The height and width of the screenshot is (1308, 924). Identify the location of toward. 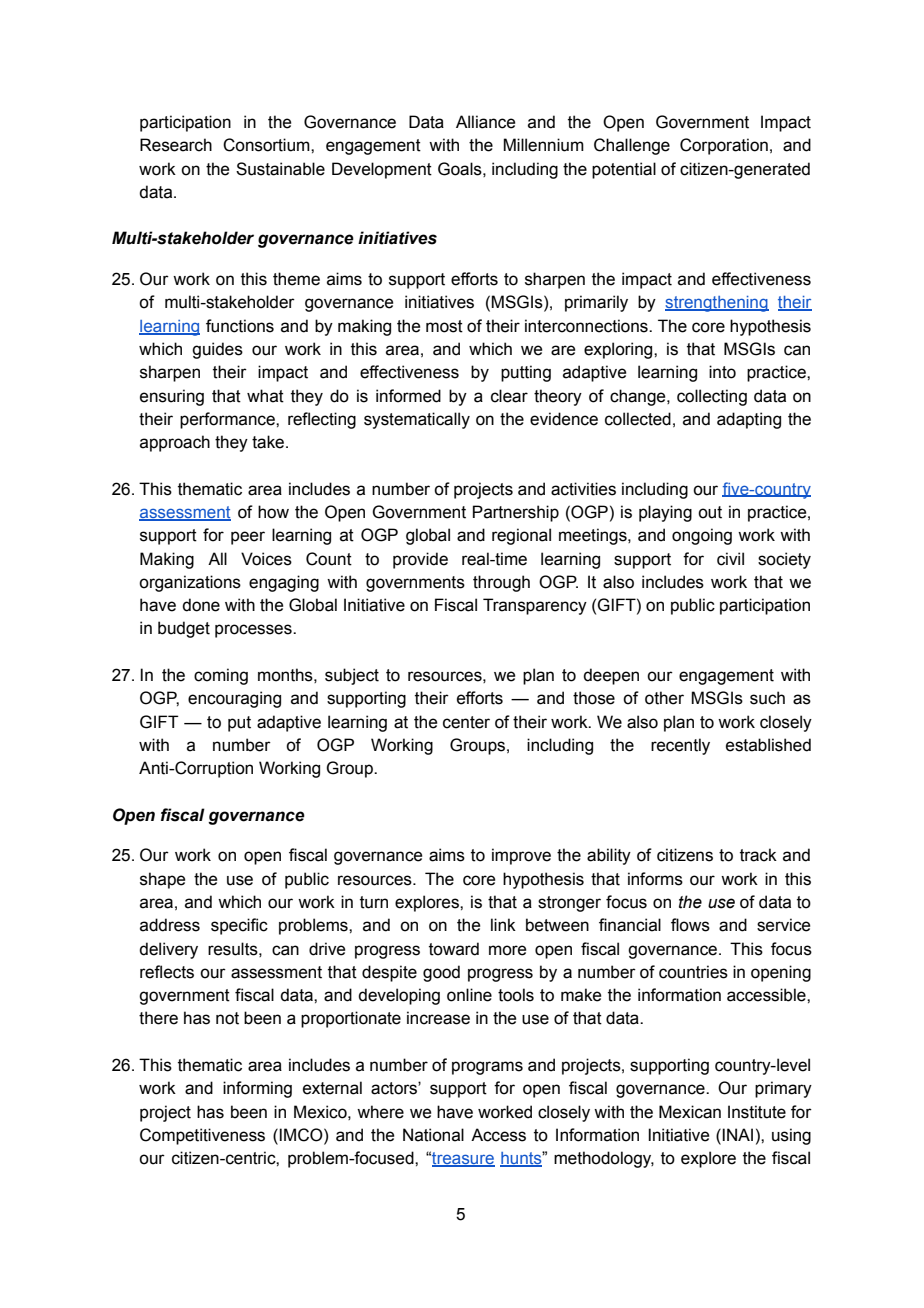
(454, 949).
